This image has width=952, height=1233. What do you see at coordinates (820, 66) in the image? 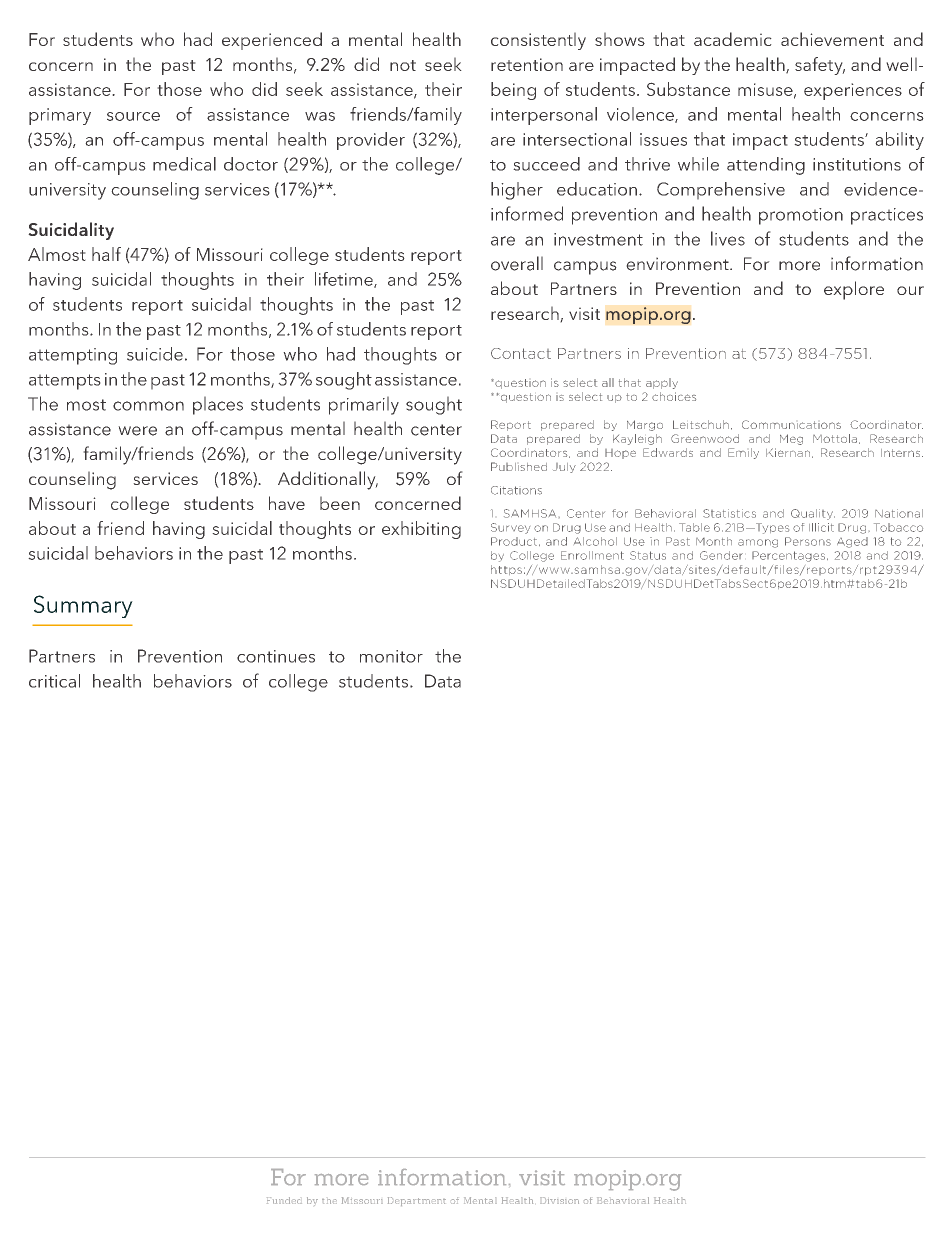
I see `safety` at bounding box center [820, 66].
